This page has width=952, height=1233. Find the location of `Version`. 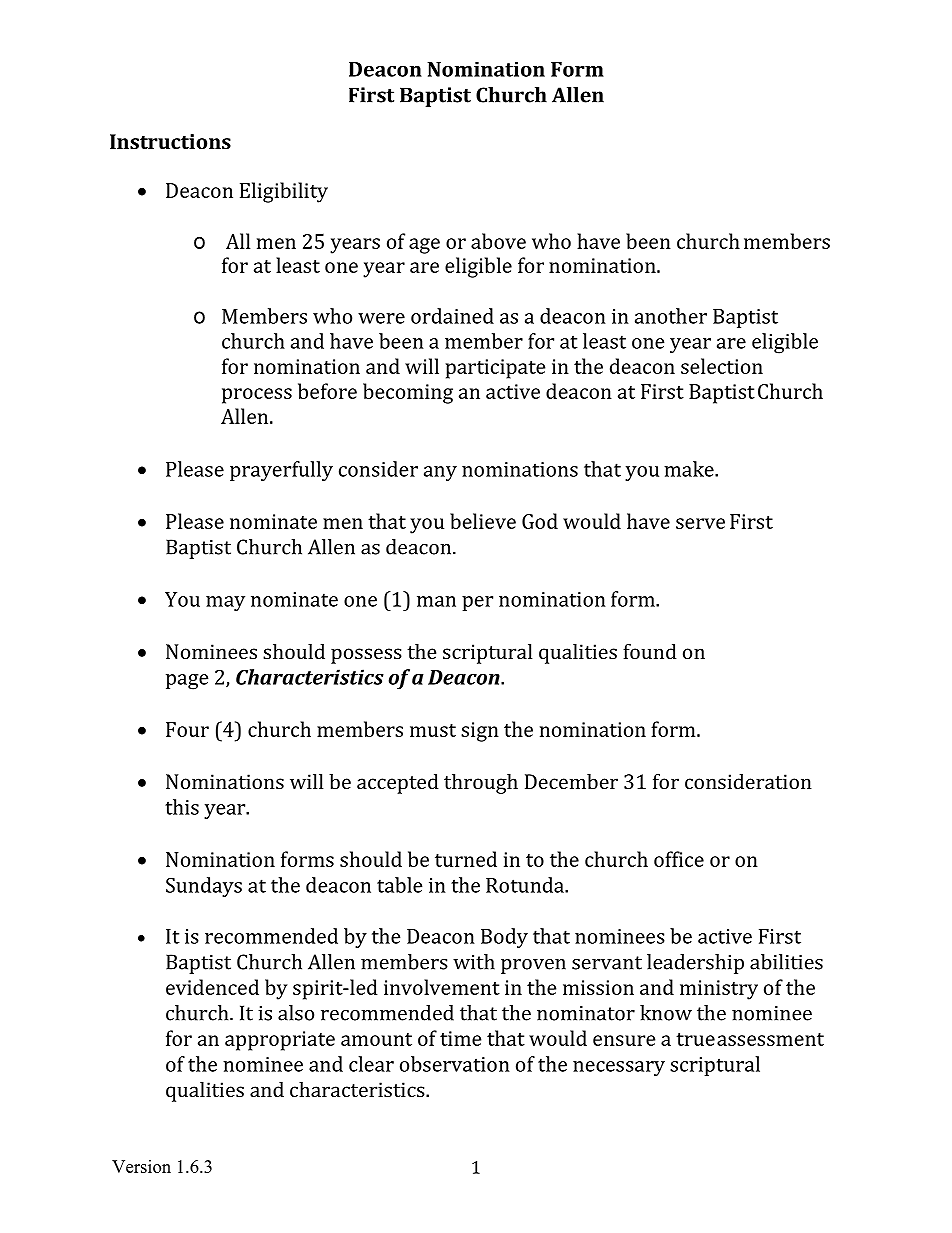

Version is located at coordinates (141, 1166).
